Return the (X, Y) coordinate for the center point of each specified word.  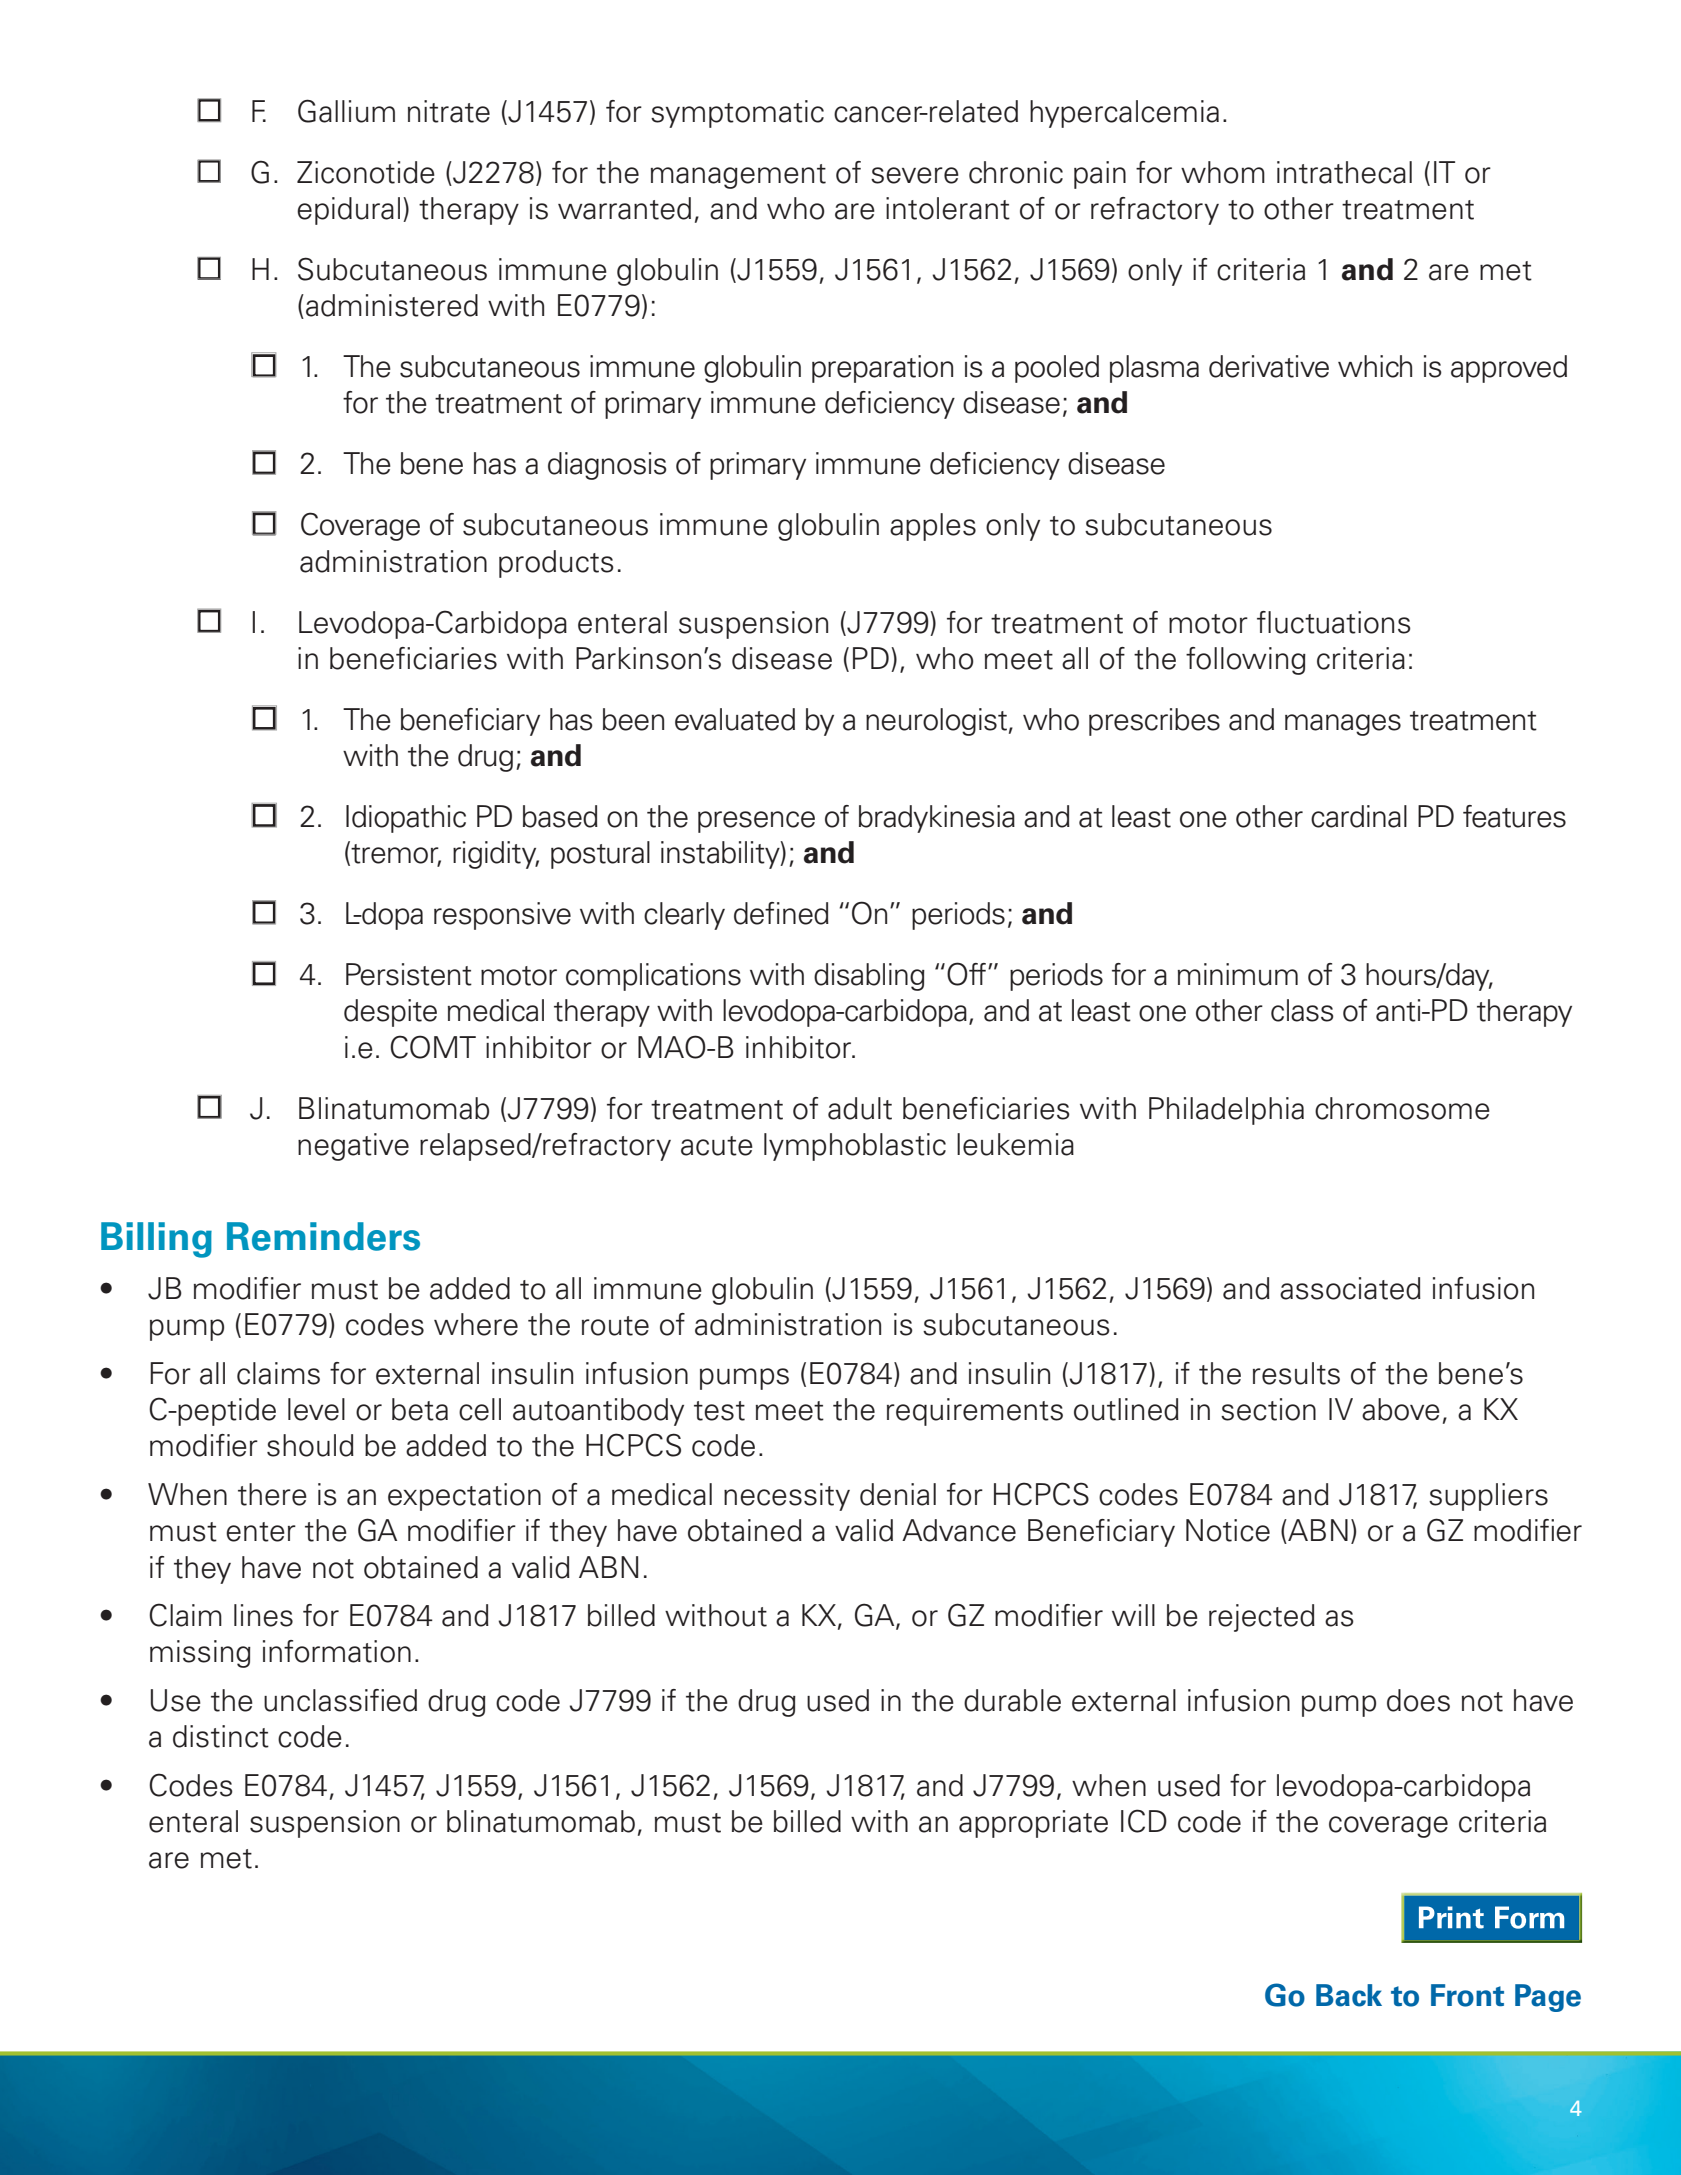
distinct (221, 1736)
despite (390, 1013)
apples (933, 527)
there (272, 1494)
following (1246, 661)
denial (898, 1494)
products (556, 564)
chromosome (1402, 1108)
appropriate (1033, 1824)
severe (915, 175)
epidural (348, 211)
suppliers (1488, 1497)
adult (860, 1108)
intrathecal (1344, 172)
